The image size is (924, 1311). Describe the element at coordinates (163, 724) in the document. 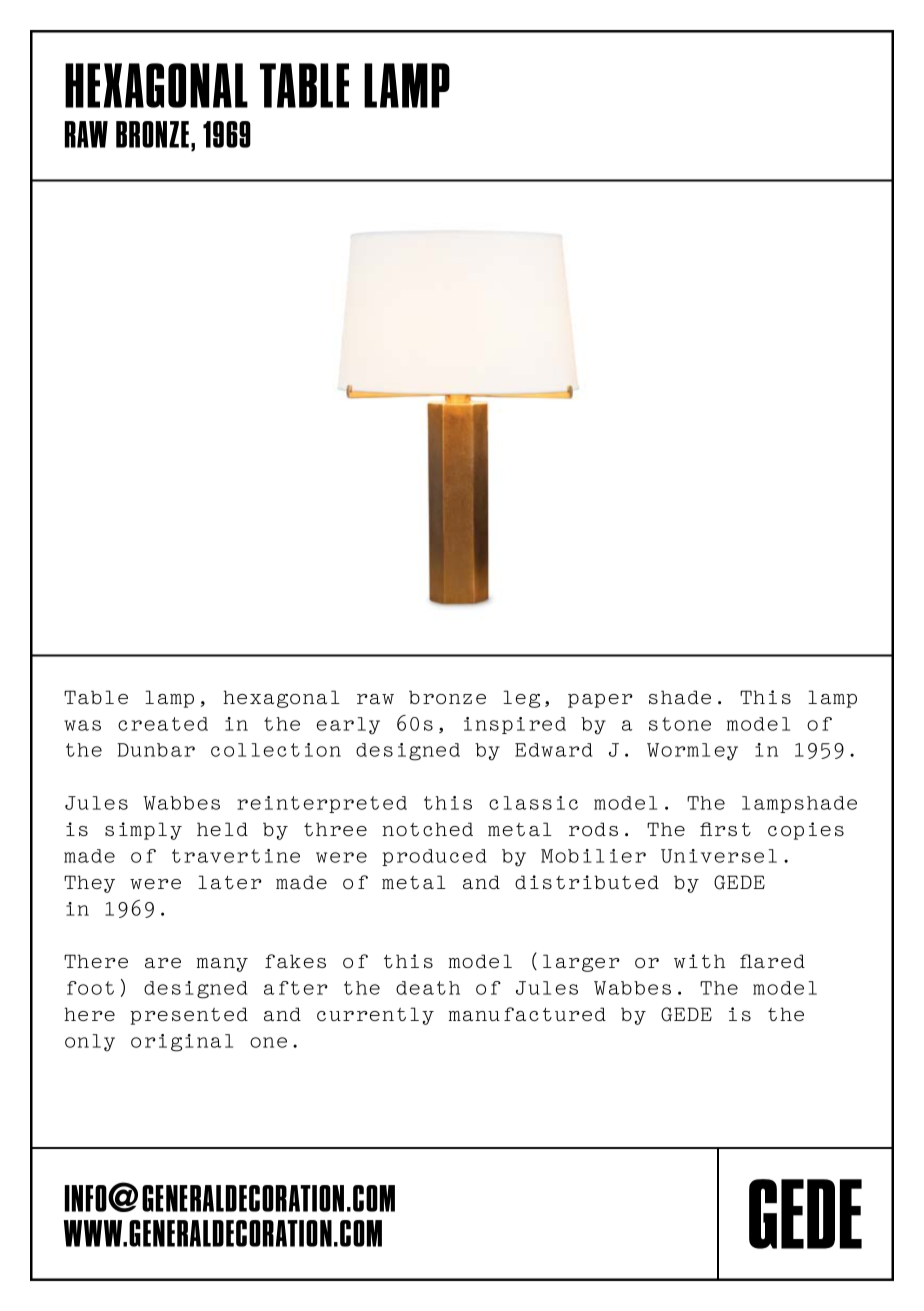

I see `created` at that location.
